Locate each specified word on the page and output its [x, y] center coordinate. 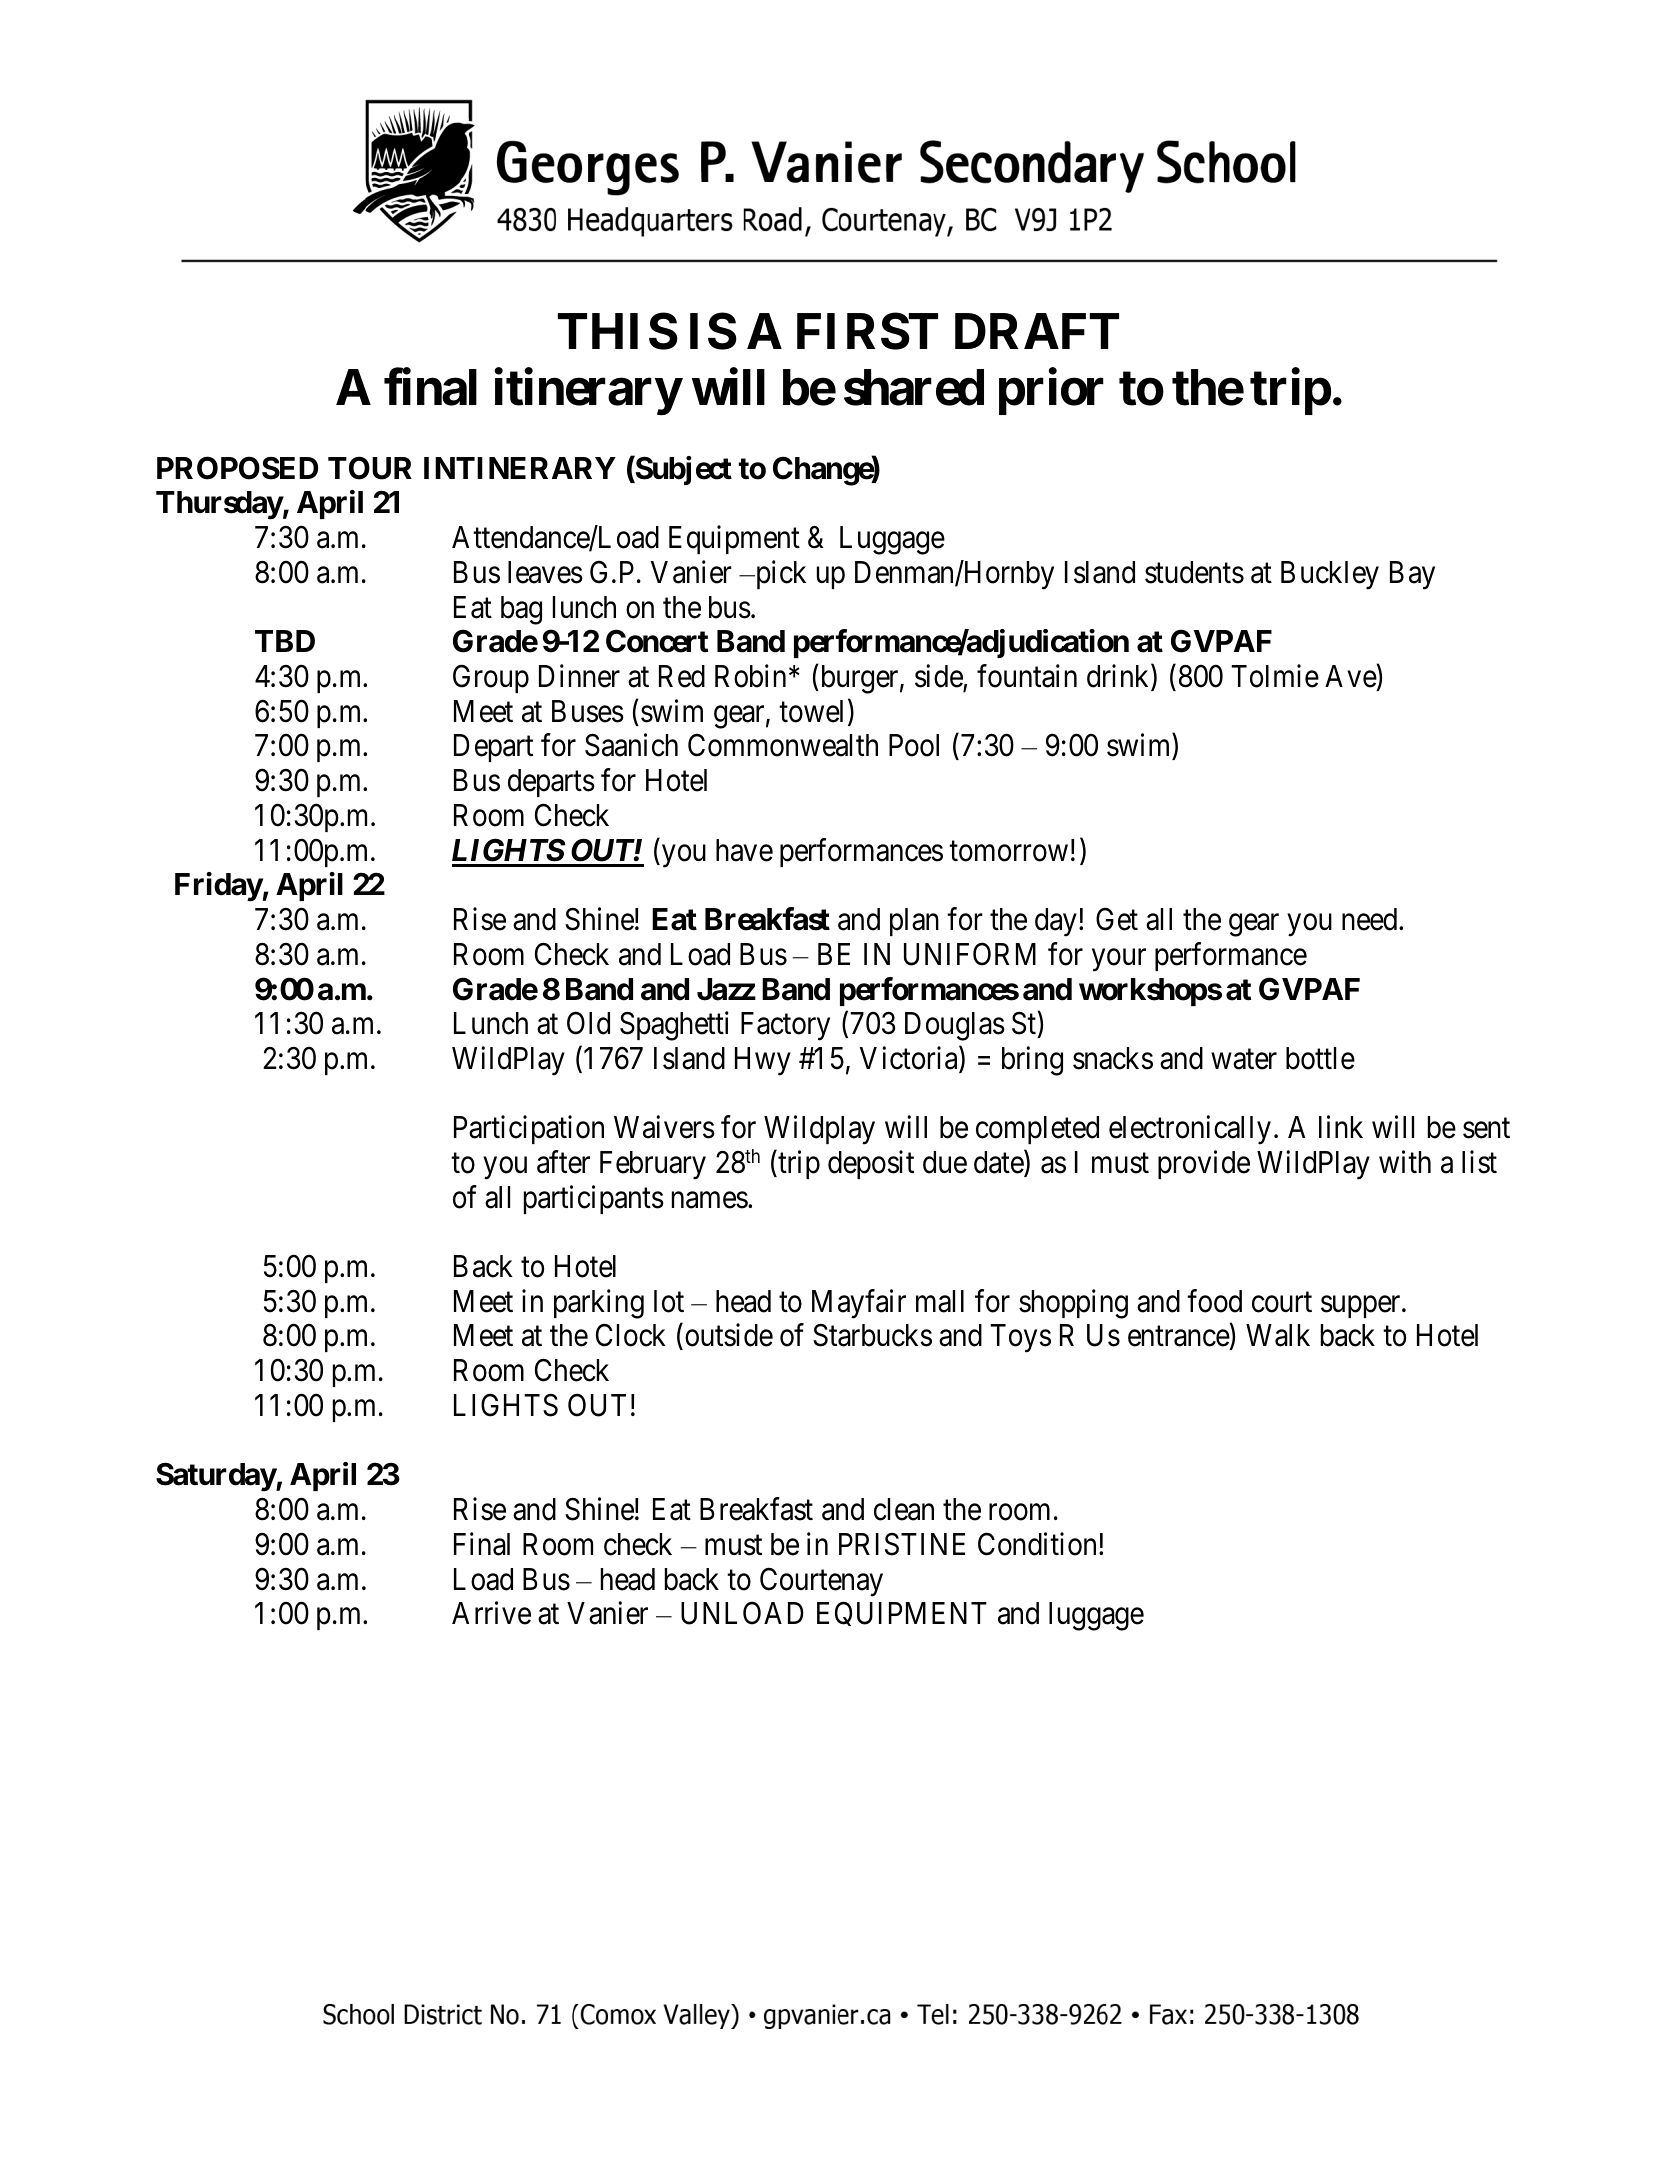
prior [1051, 392]
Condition [1037, 1544]
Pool [914, 745]
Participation [529, 1130]
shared [914, 388]
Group [491, 679]
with [1405, 1161]
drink [1119, 677]
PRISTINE [902, 1544]
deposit [871, 1164]
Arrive [491, 1613]
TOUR [370, 468]
